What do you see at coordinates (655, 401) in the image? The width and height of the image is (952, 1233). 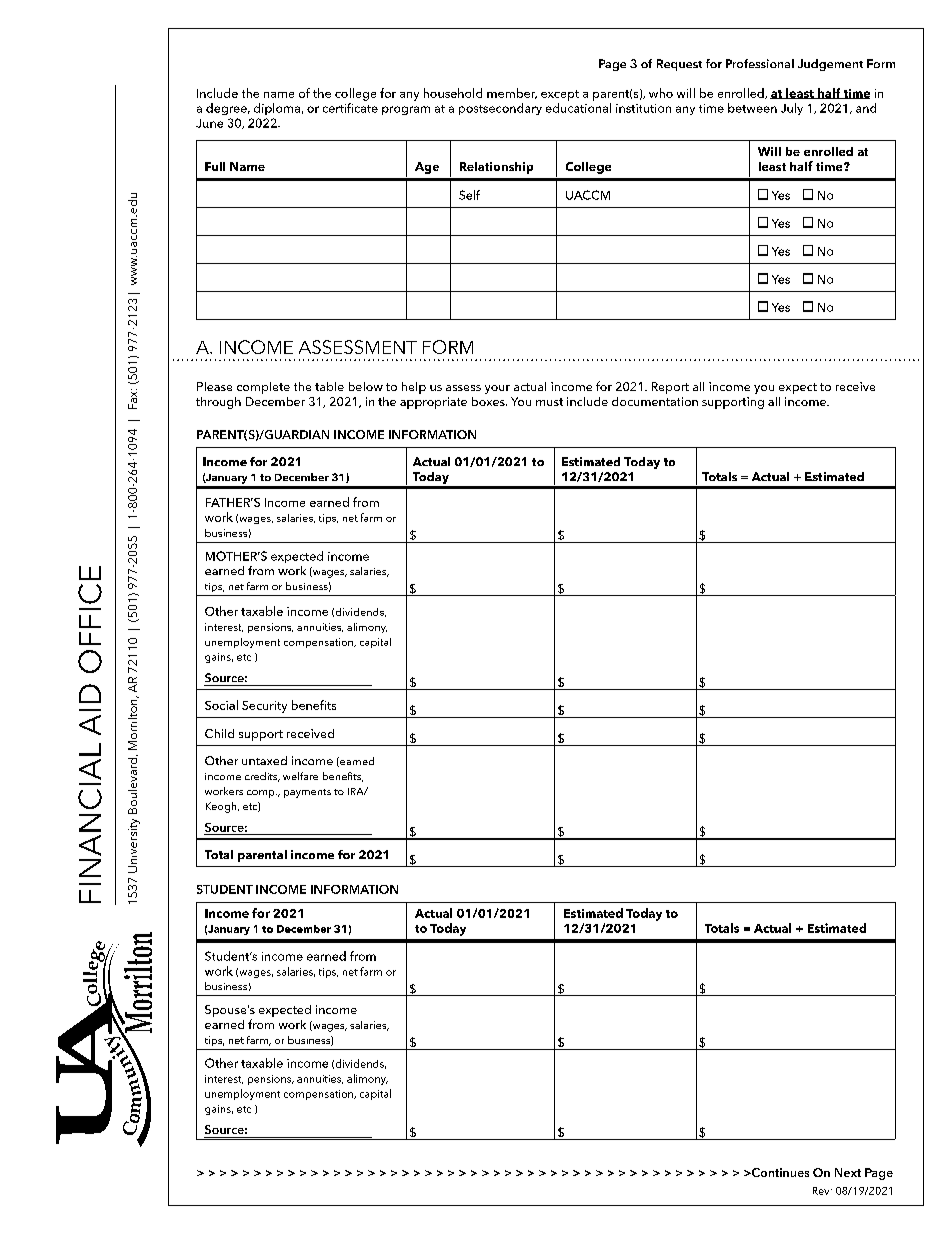 I see `documentation` at bounding box center [655, 401].
